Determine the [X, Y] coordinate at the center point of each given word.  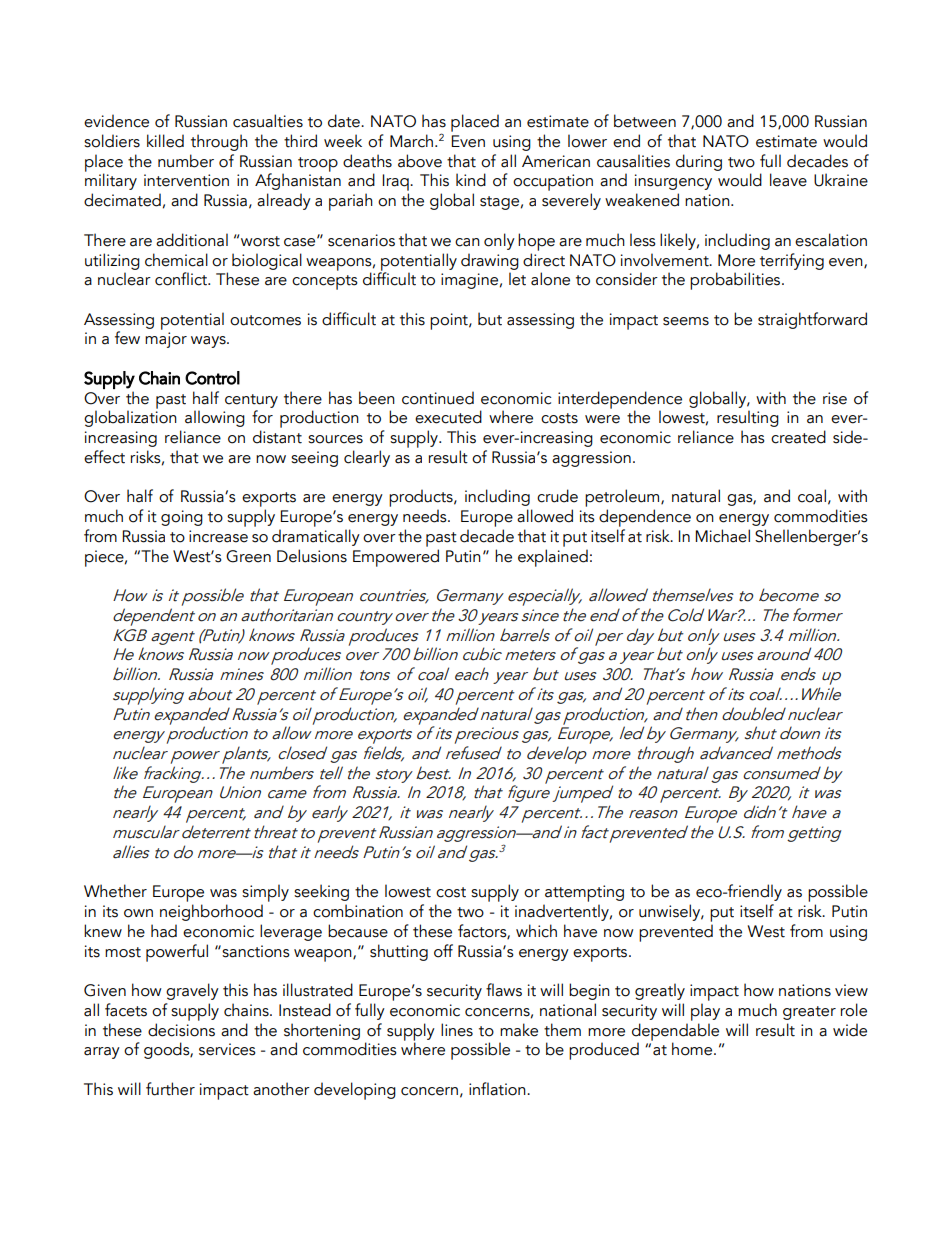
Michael [722, 536]
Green [248, 556]
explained [553, 558]
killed [165, 141]
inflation [498, 1089]
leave [788, 180]
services [227, 1049]
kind [471, 180]
